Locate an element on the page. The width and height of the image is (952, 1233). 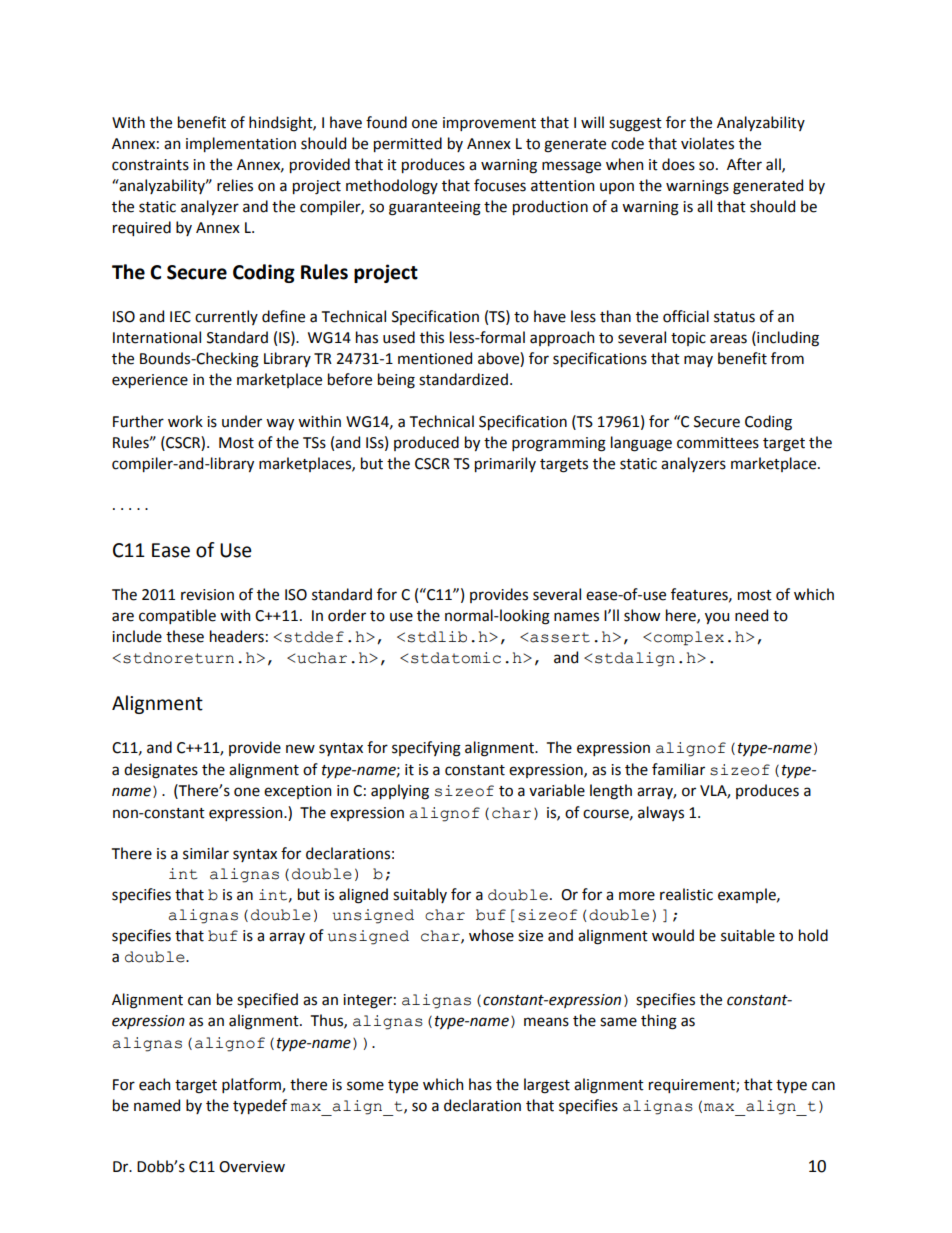
implementation is located at coordinates (241, 144).
